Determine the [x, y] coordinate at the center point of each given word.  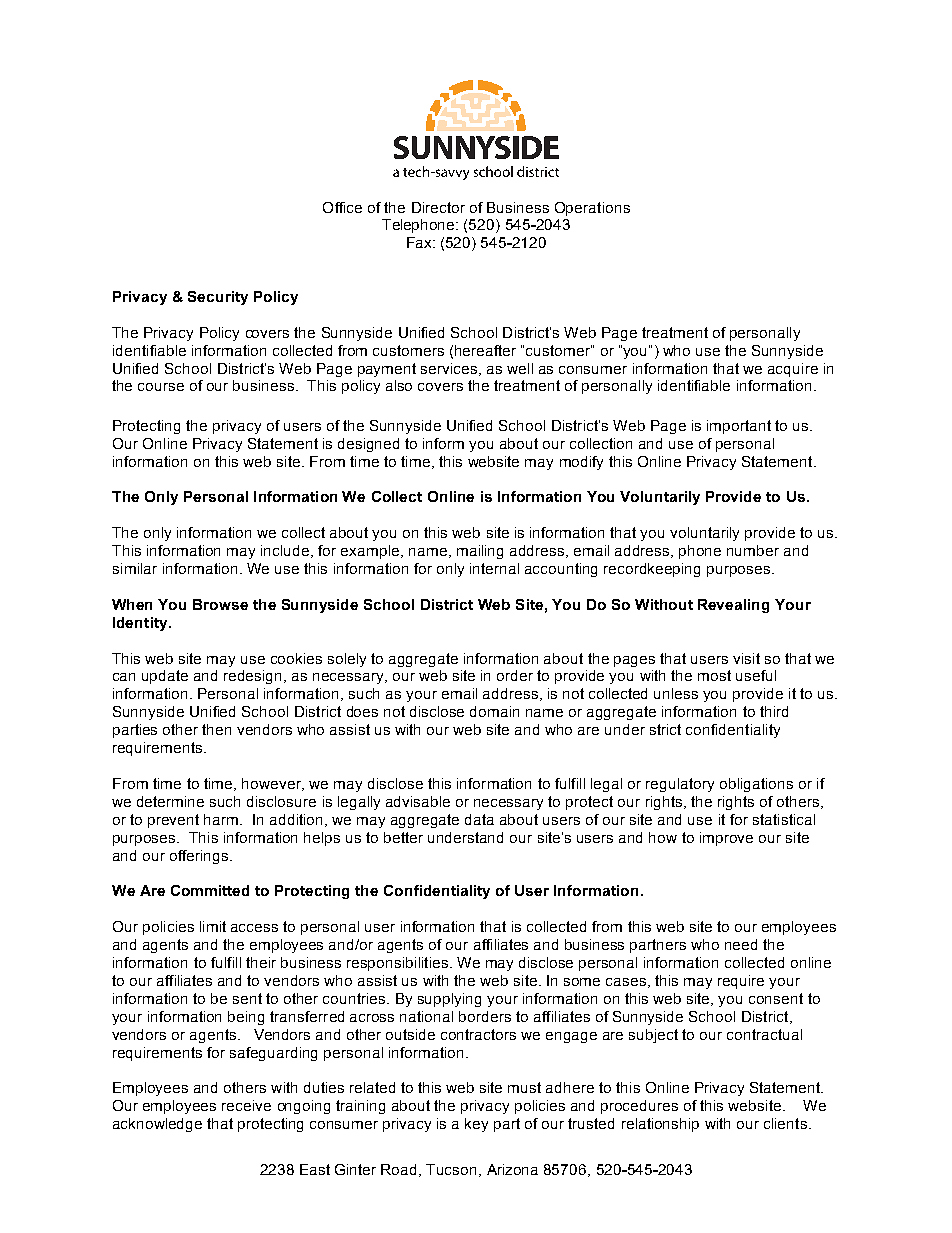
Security [218, 298]
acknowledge [157, 1125]
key [476, 1125]
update [165, 677]
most [714, 675]
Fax [420, 242]
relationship [660, 1125]
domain [494, 711]
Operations [592, 209]
